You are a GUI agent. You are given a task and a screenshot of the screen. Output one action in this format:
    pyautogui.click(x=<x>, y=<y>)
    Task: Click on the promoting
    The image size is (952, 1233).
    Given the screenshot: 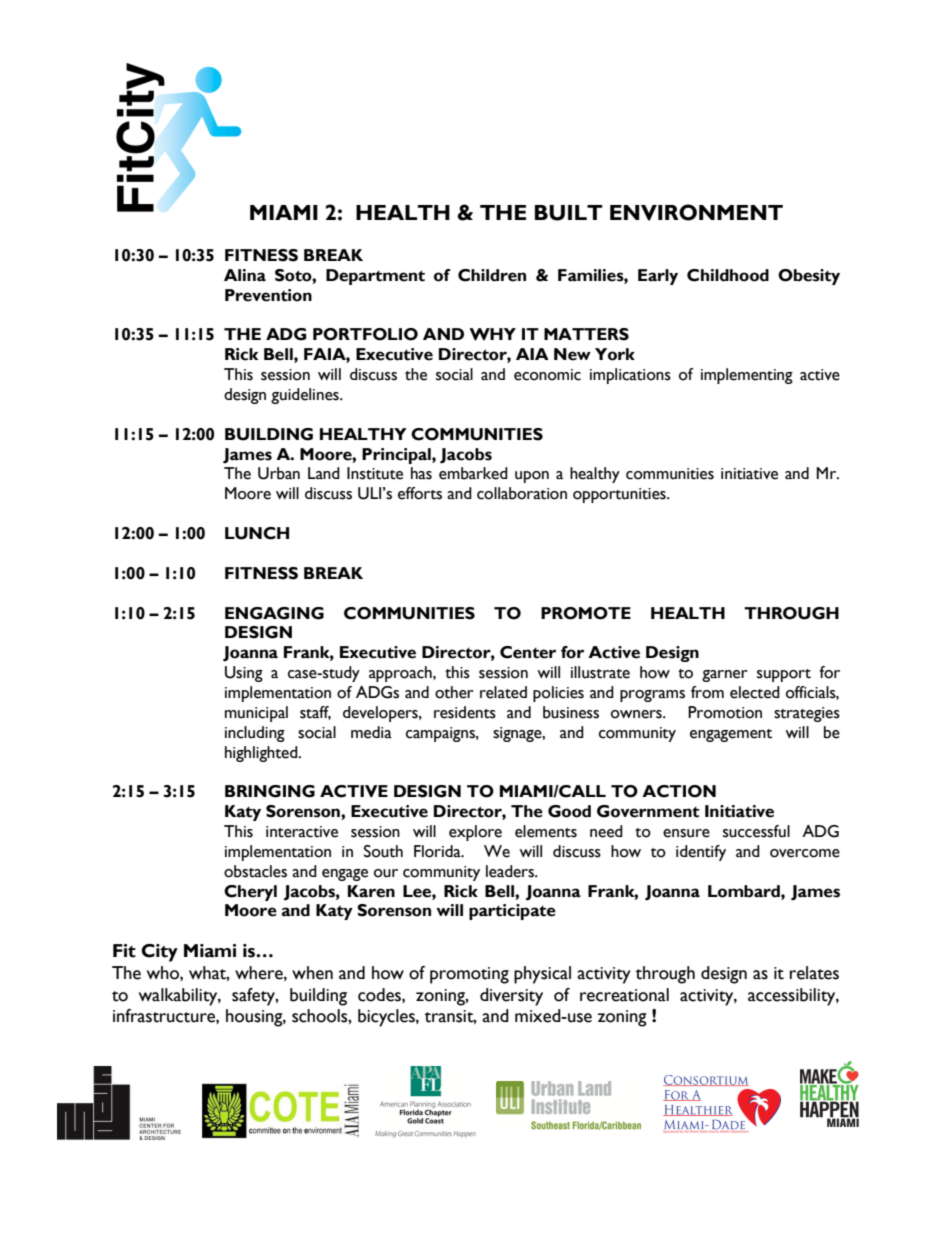 What is the action you would take?
    pyautogui.click(x=469, y=975)
